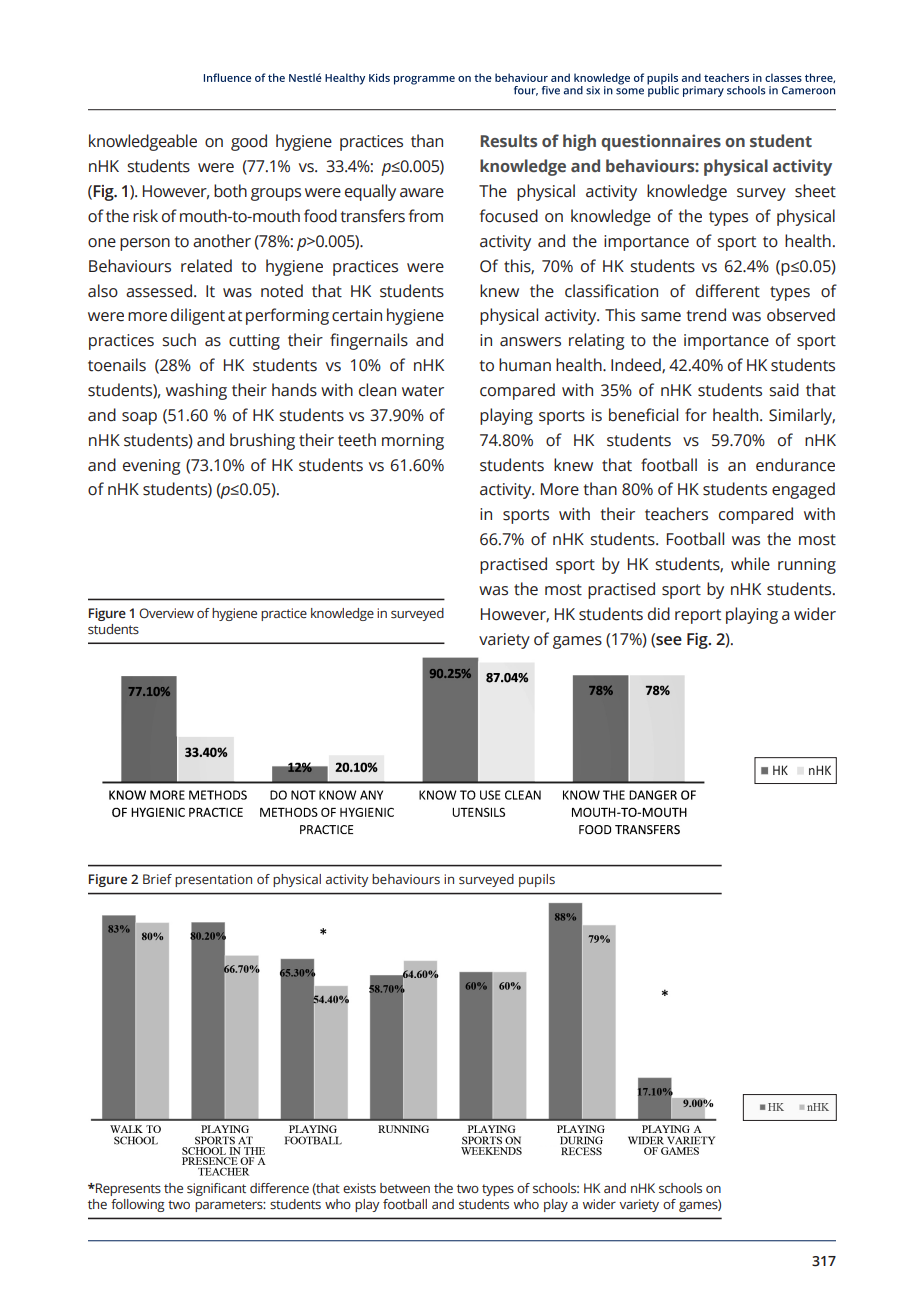 Image resolution: width=924 pixels, height=1308 pixels. What do you see at coordinates (166, 613) in the screenshot?
I see `Overview` at bounding box center [166, 613].
